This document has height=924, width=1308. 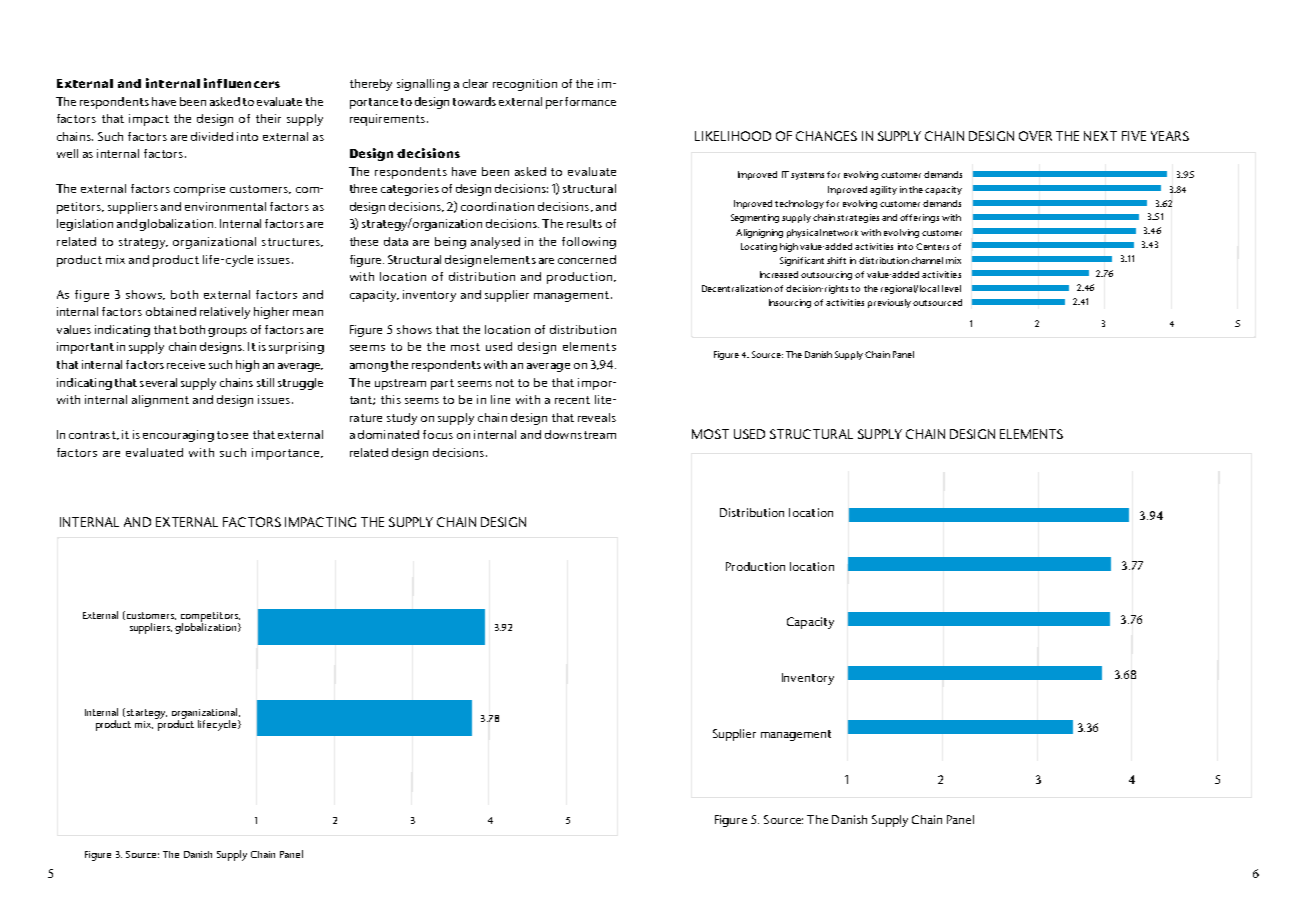 I want to click on influencers, so click(x=242, y=83).
